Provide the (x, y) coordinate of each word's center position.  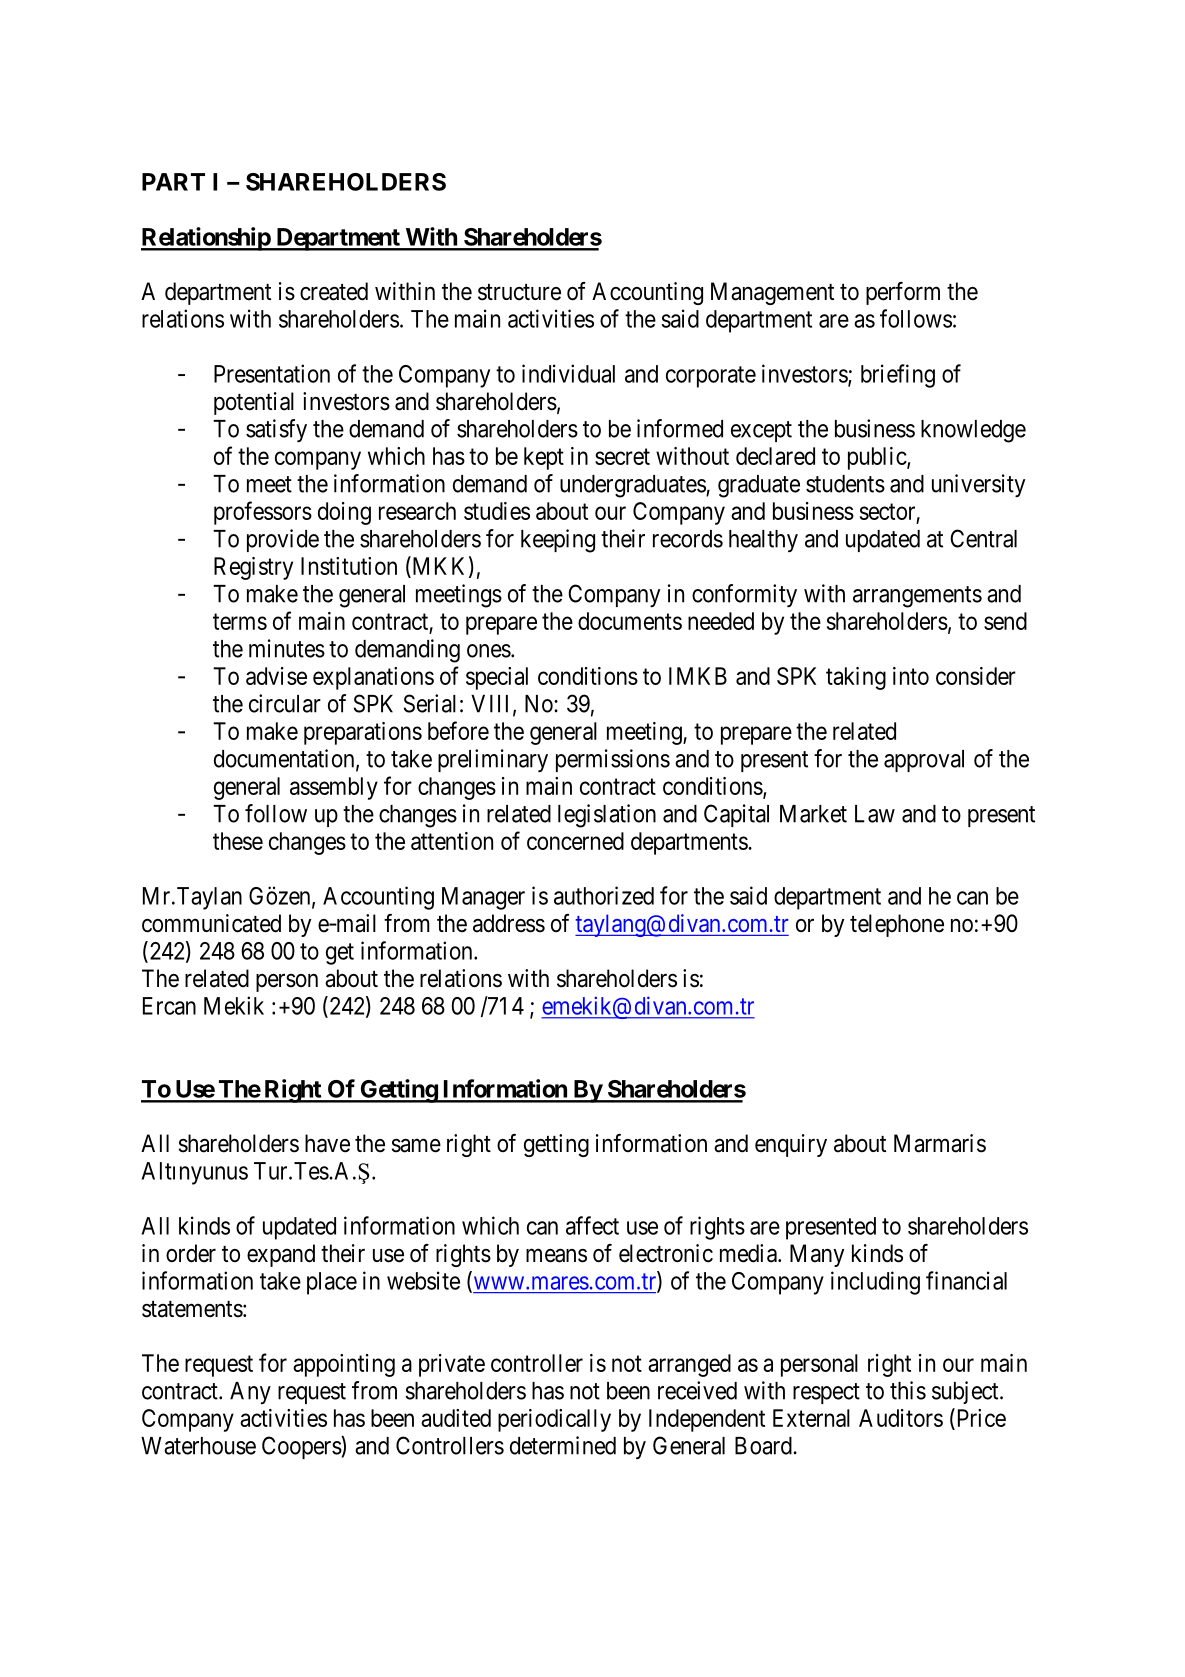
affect (592, 1225)
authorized (604, 895)
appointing (344, 1365)
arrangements (917, 597)
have (327, 1143)
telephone (897, 925)
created (334, 291)
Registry (253, 568)
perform (903, 293)
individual (568, 373)
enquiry (791, 1145)
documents (630, 621)
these (238, 841)
